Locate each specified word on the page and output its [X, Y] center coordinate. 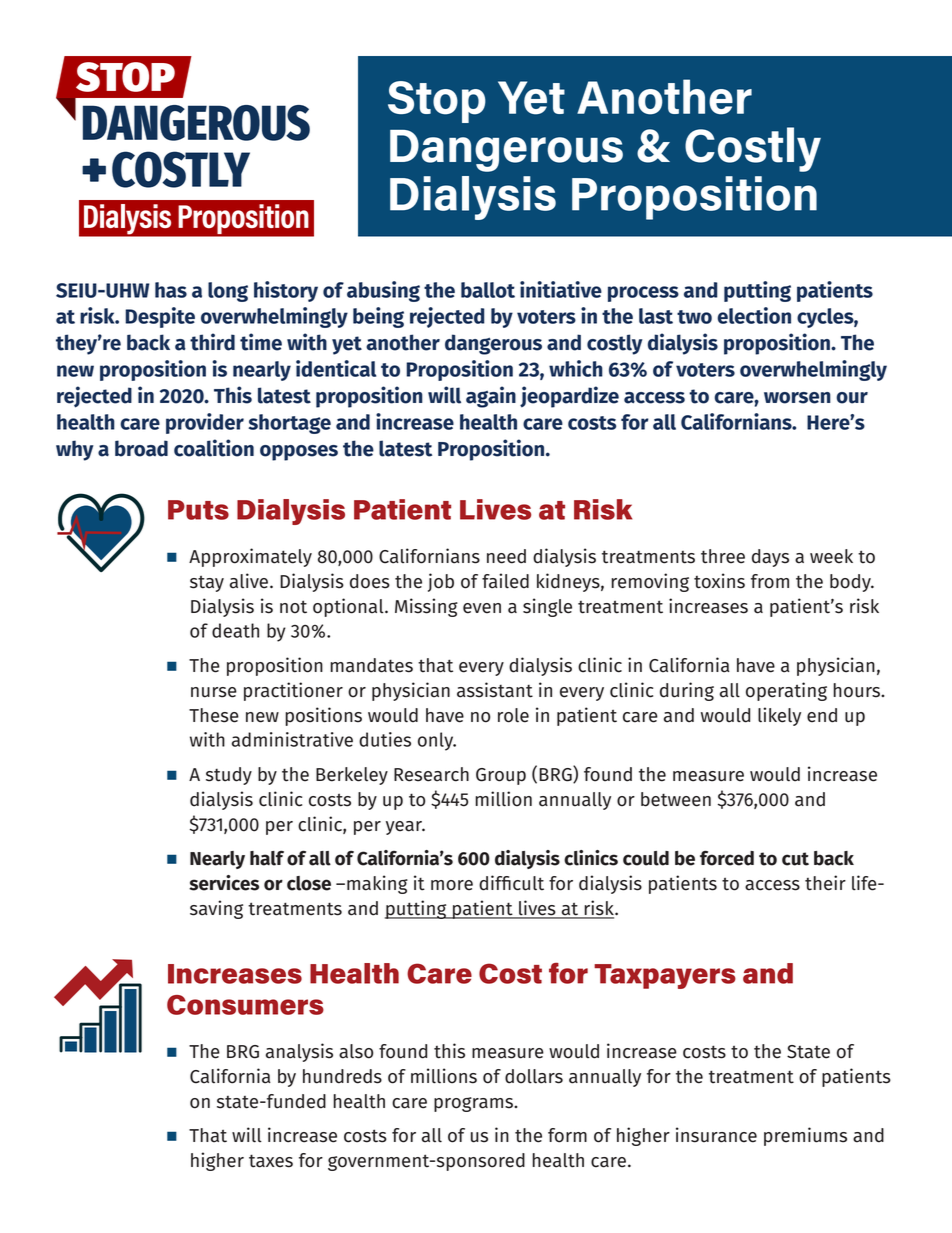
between [676, 799]
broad [141, 448]
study [229, 776]
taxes [271, 1161]
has [171, 290]
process [643, 294]
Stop [437, 102]
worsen [797, 398]
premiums [805, 1136]
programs [474, 1104]
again [491, 397]
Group [501, 776]
